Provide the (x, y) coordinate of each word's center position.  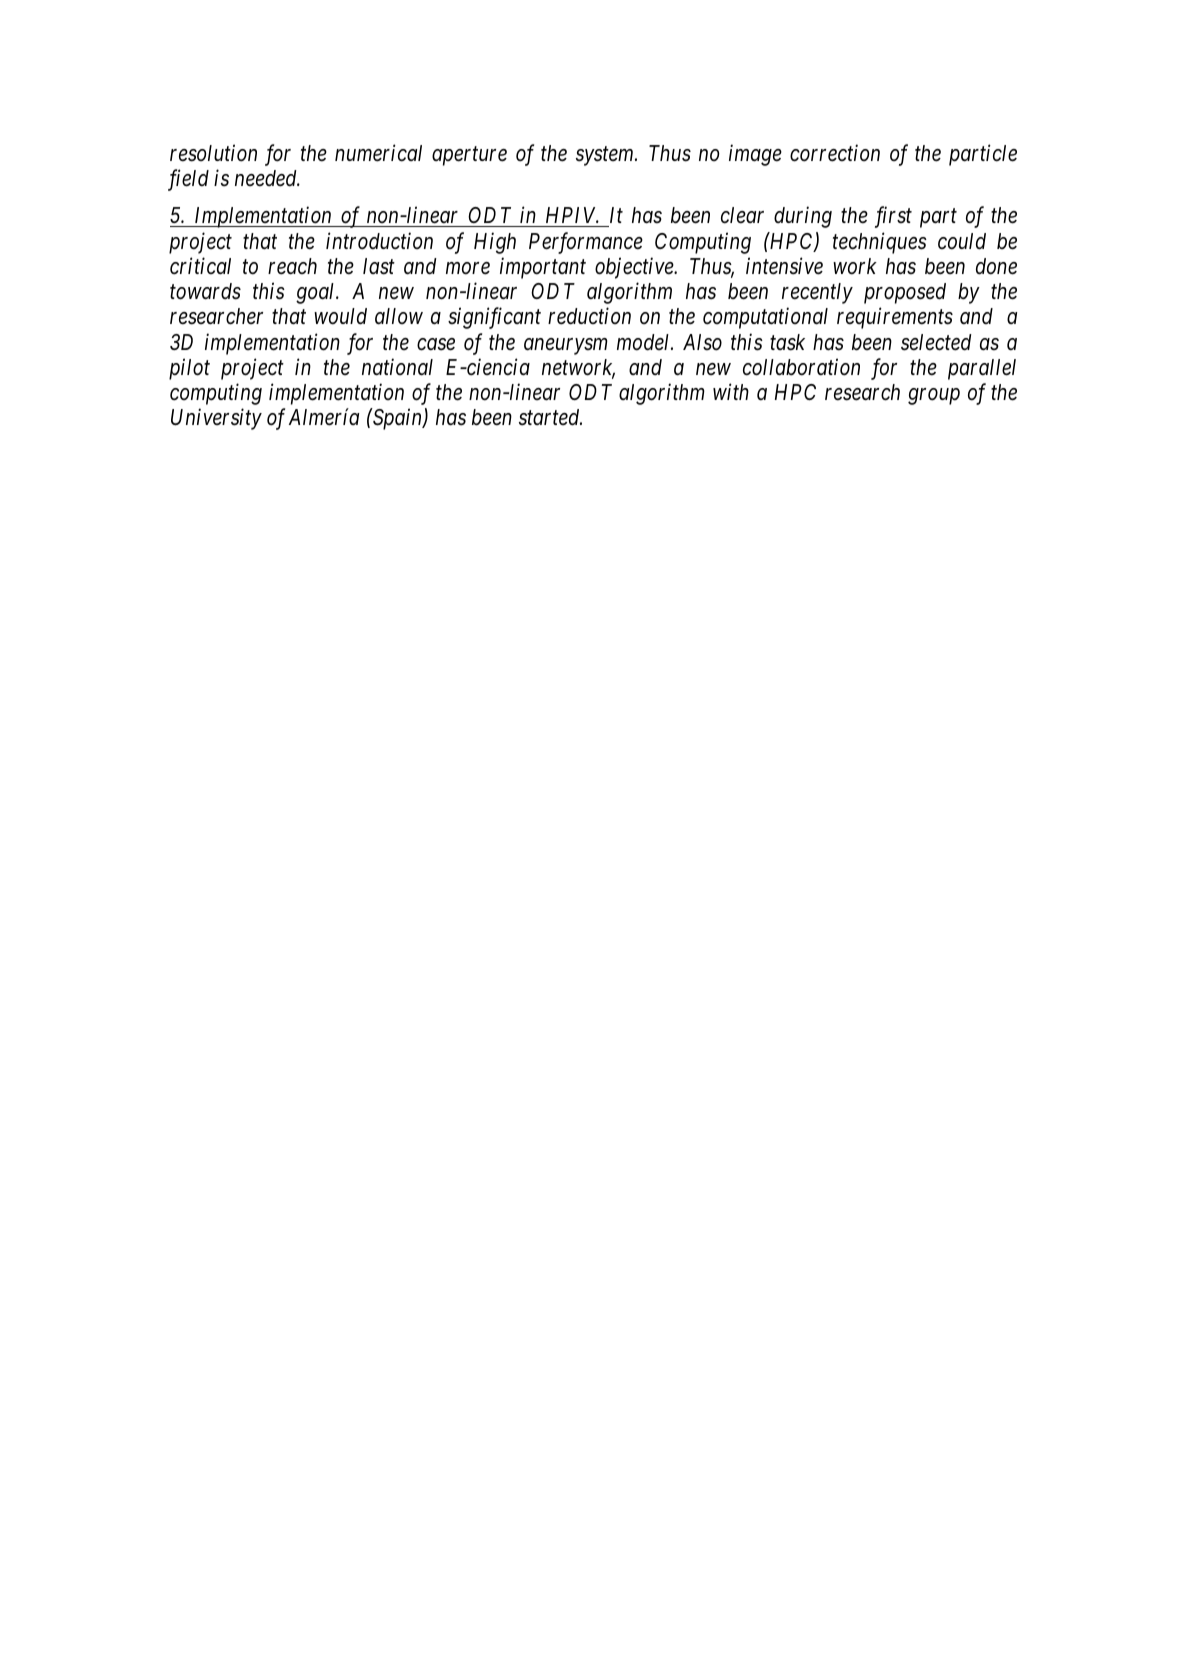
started (550, 417)
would (340, 316)
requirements (895, 318)
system (606, 156)
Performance (586, 243)
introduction (379, 241)
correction (835, 153)
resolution (213, 153)
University (216, 419)
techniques (880, 243)
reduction (589, 316)
